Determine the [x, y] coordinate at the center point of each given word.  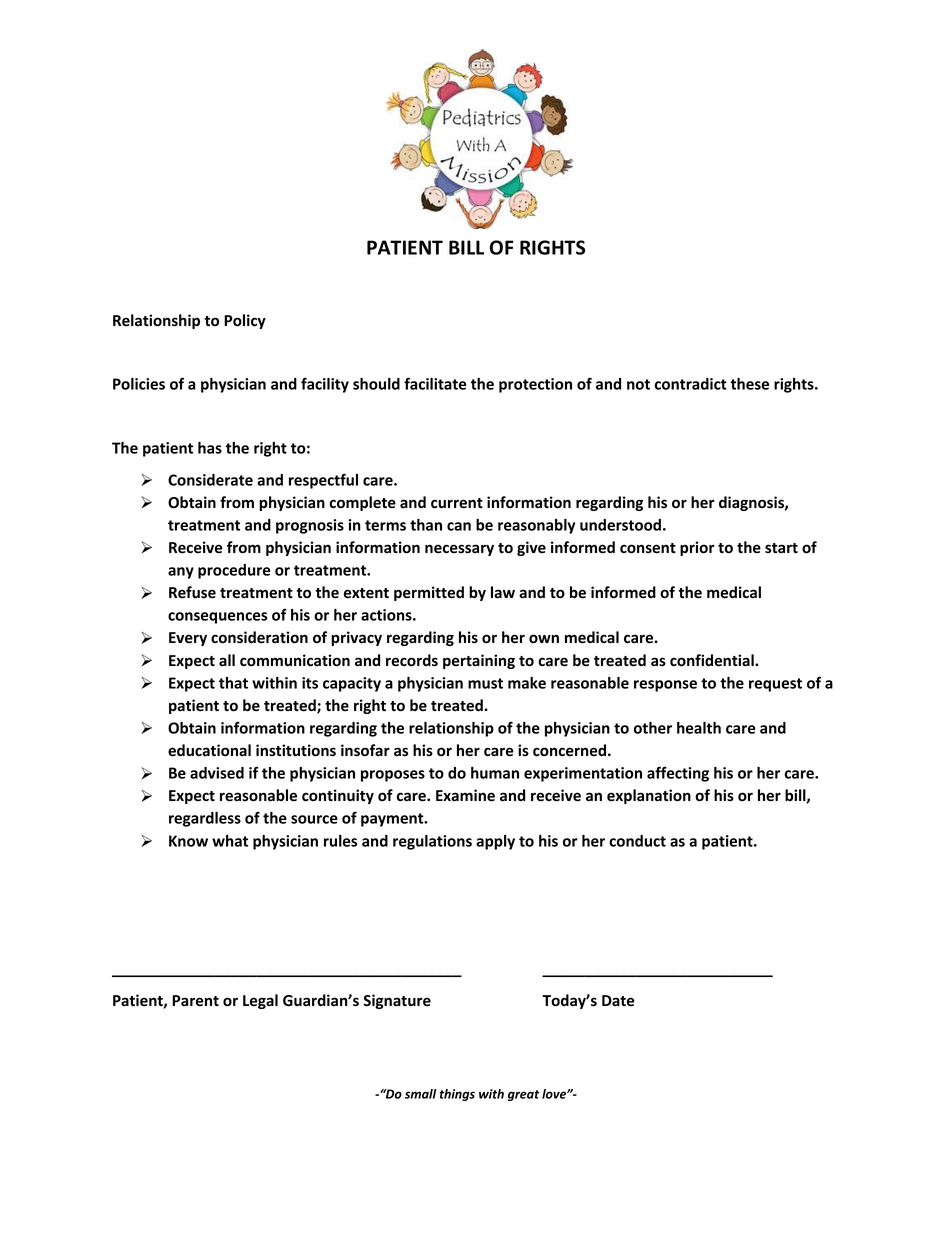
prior [697, 548]
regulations [432, 842]
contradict [691, 384]
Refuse [192, 592]
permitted [429, 593]
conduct [637, 841]
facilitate [435, 383]
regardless [205, 819]
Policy [245, 321]
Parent [195, 1001]
